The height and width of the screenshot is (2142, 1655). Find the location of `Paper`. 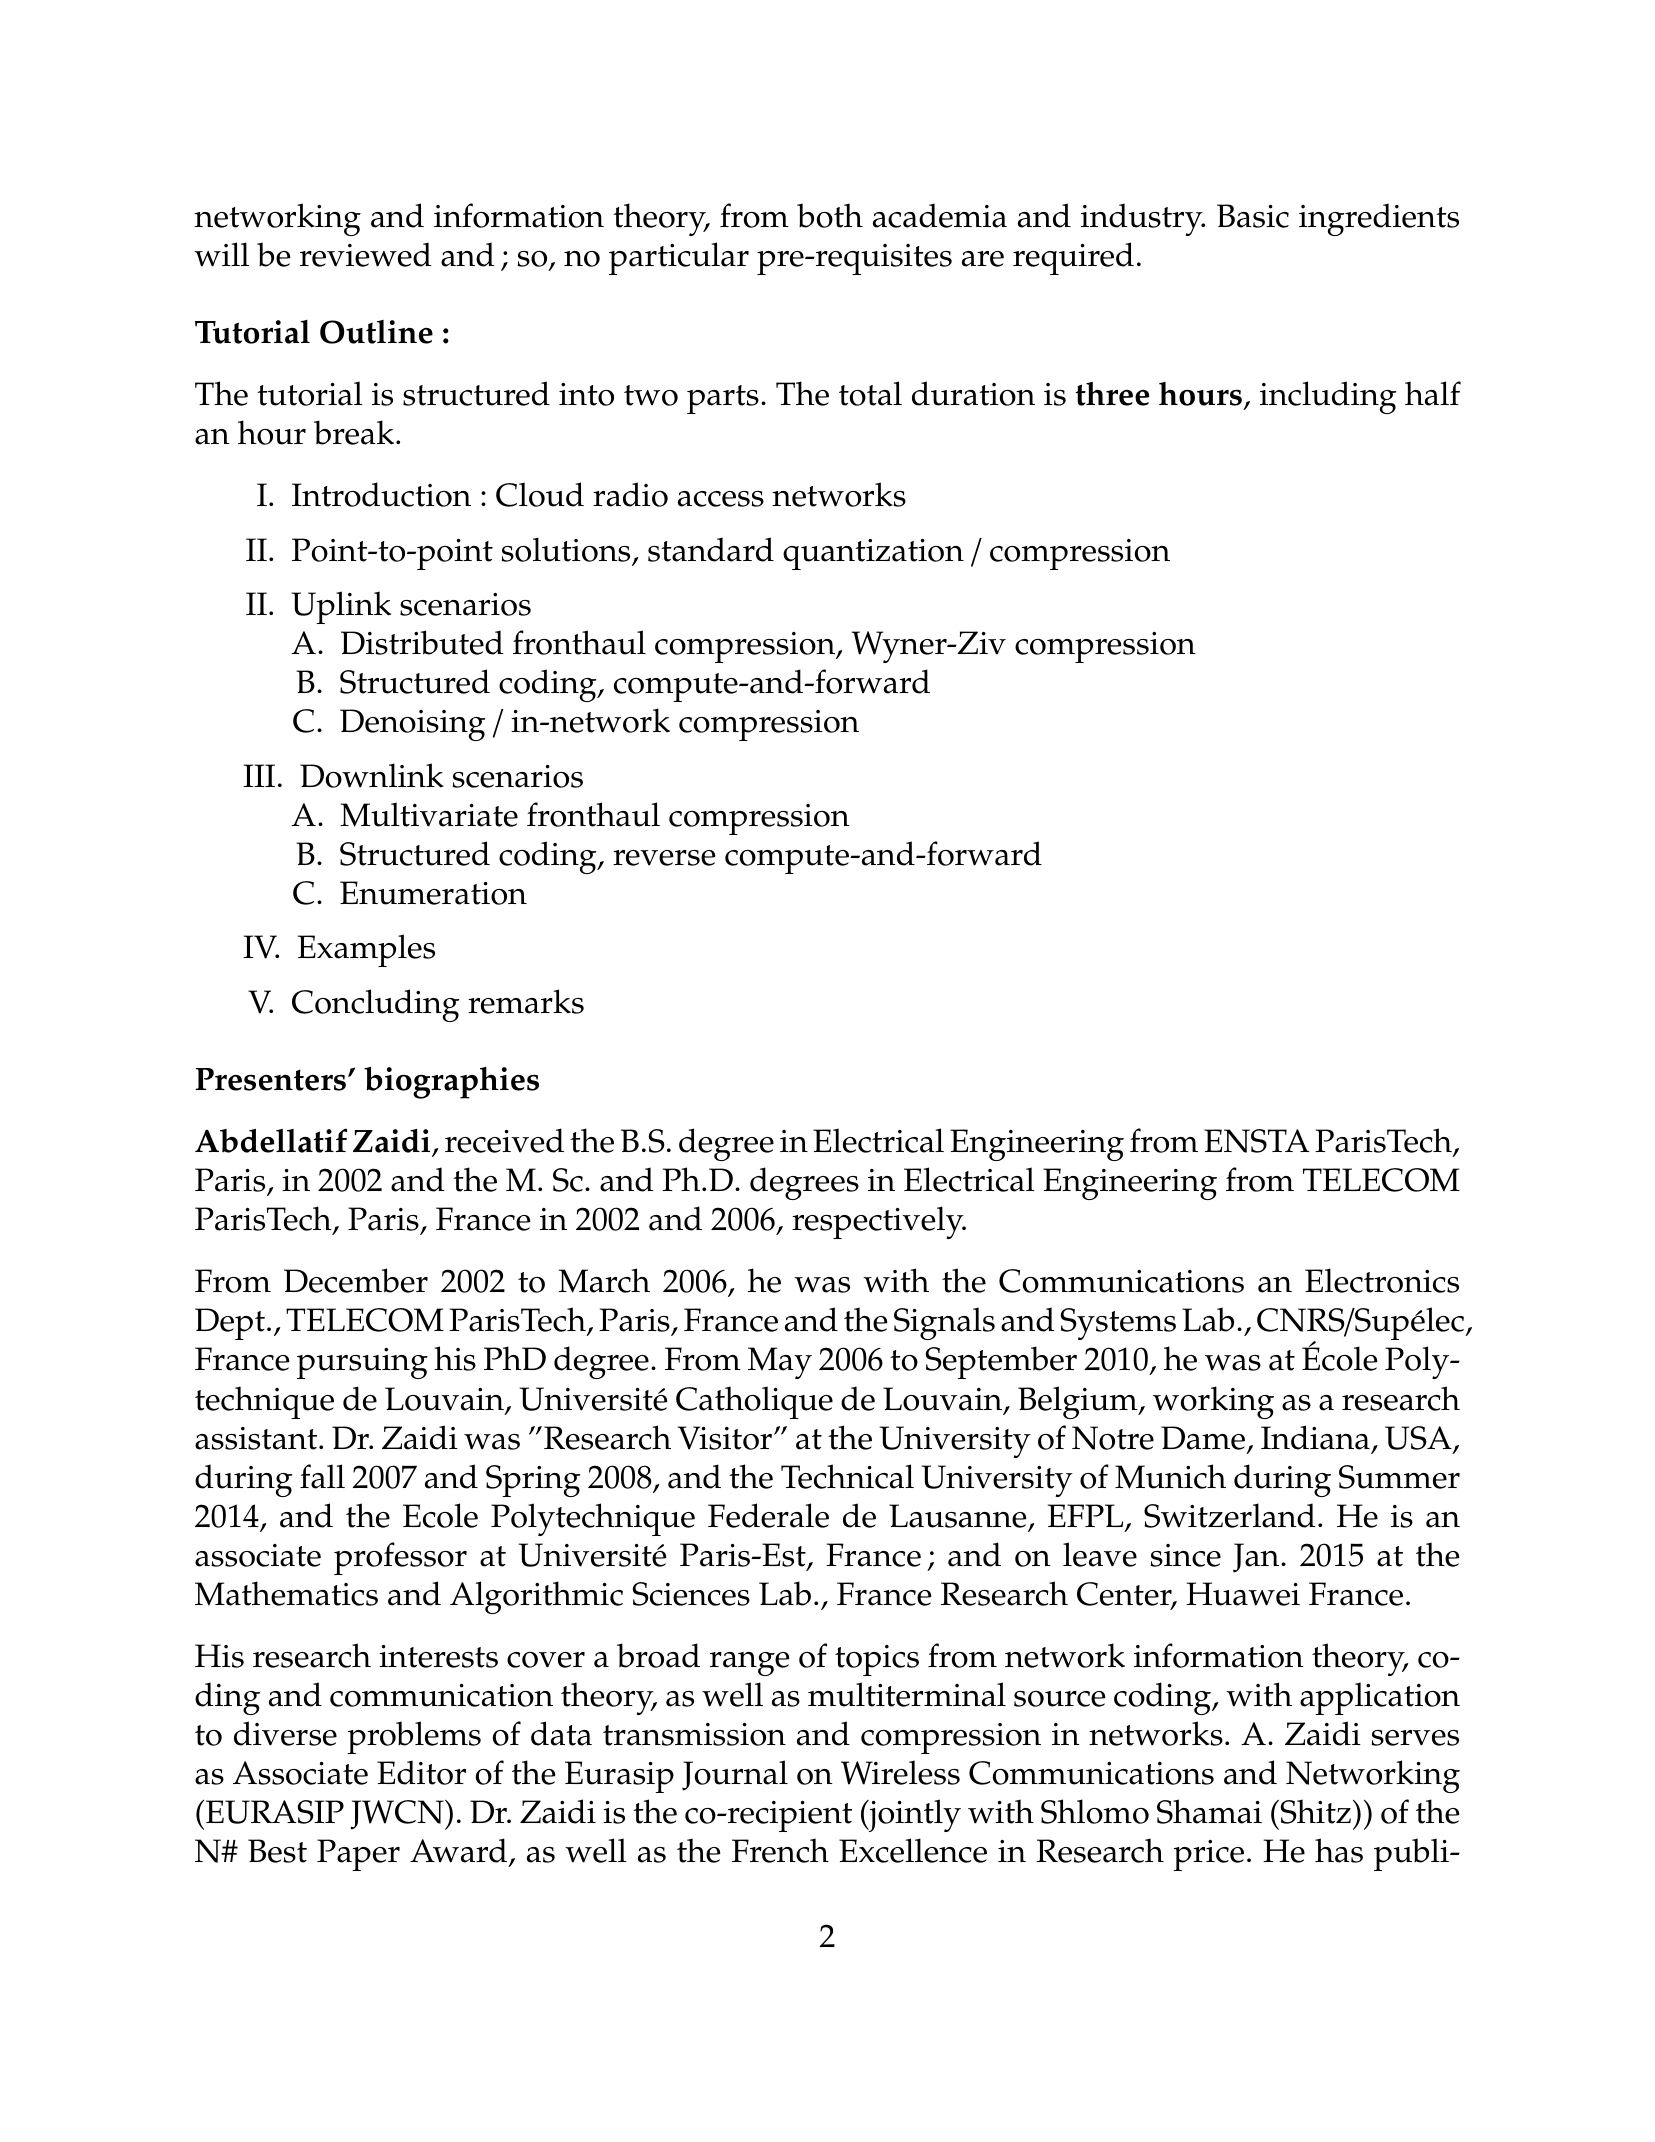

Paper is located at coordinates (358, 1855).
